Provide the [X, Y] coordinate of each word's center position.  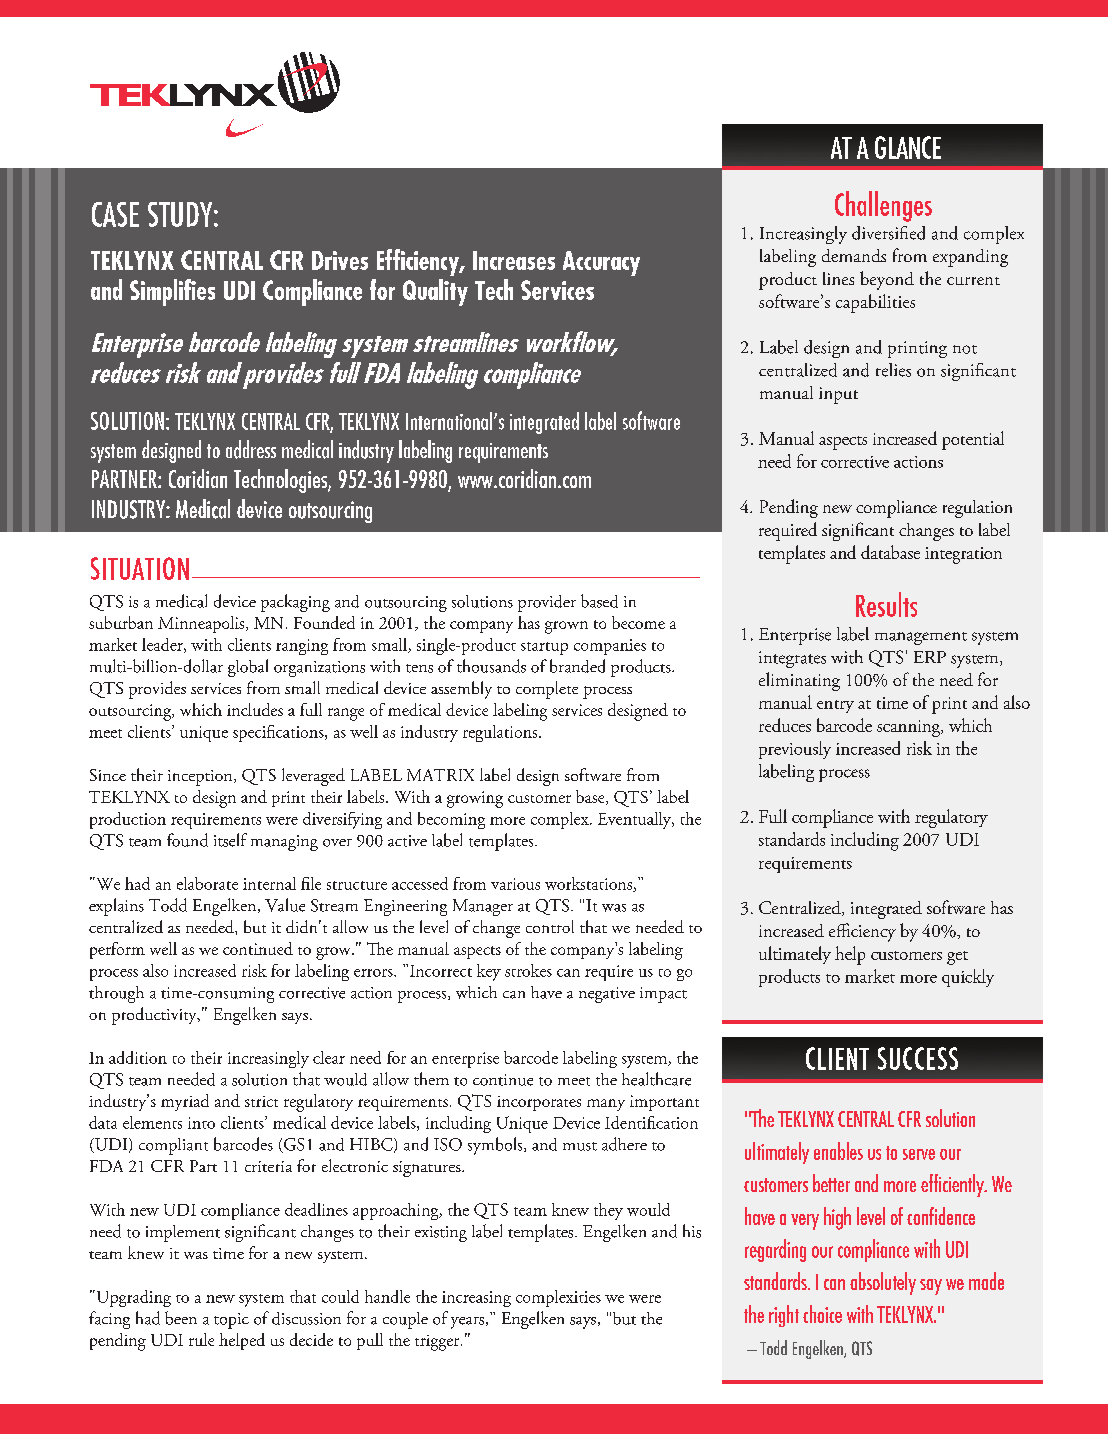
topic [231, 1321]
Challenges [883, 206]
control [550, 926]
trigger [438, 1343]
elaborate [207, 883]
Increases [514, 260]
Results [886, 604]
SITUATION [140, 568]
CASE [115, 214]
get [957, 958]
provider [547, 603]
